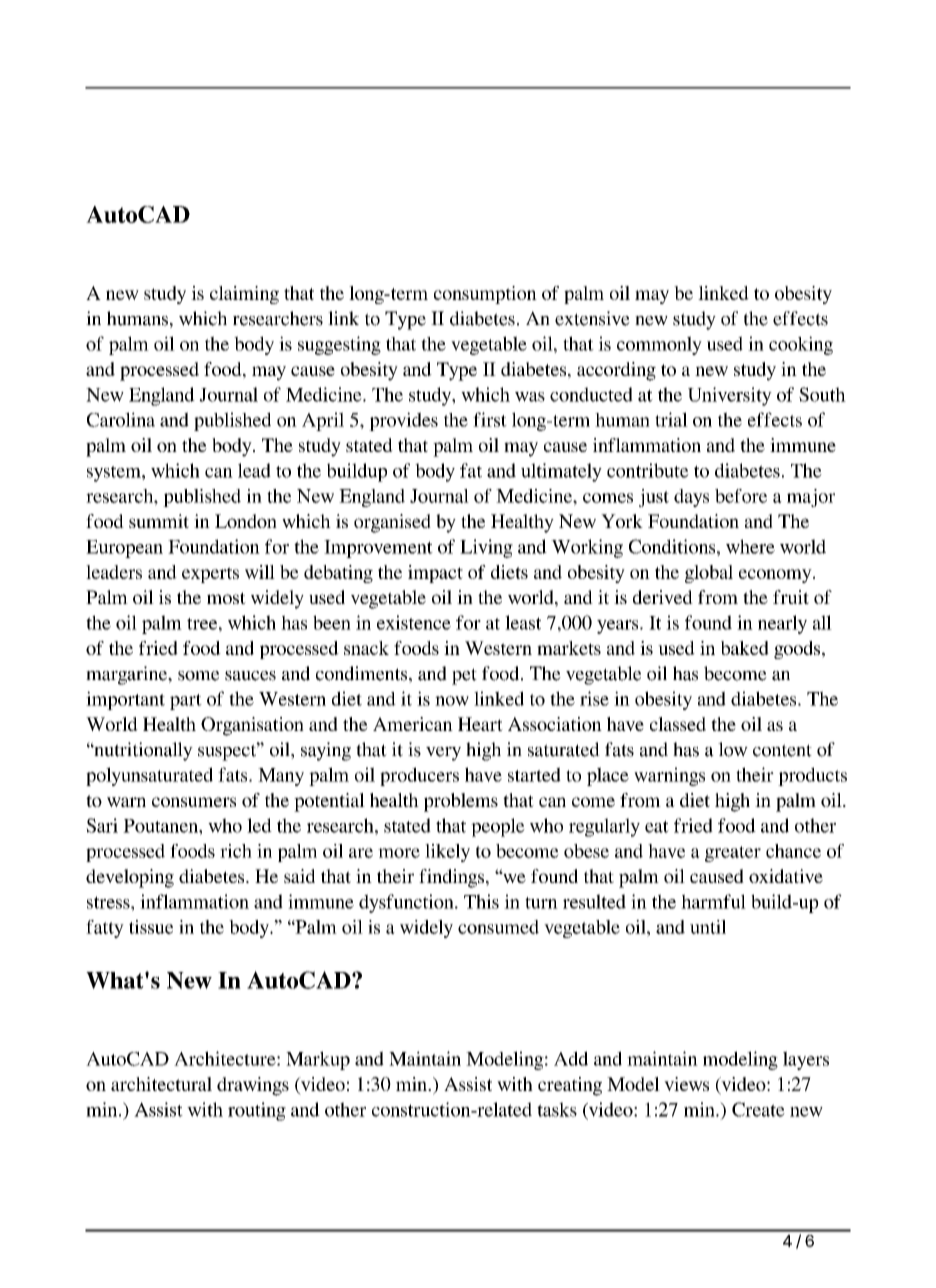  I want to click on until, so click(708, 927).
